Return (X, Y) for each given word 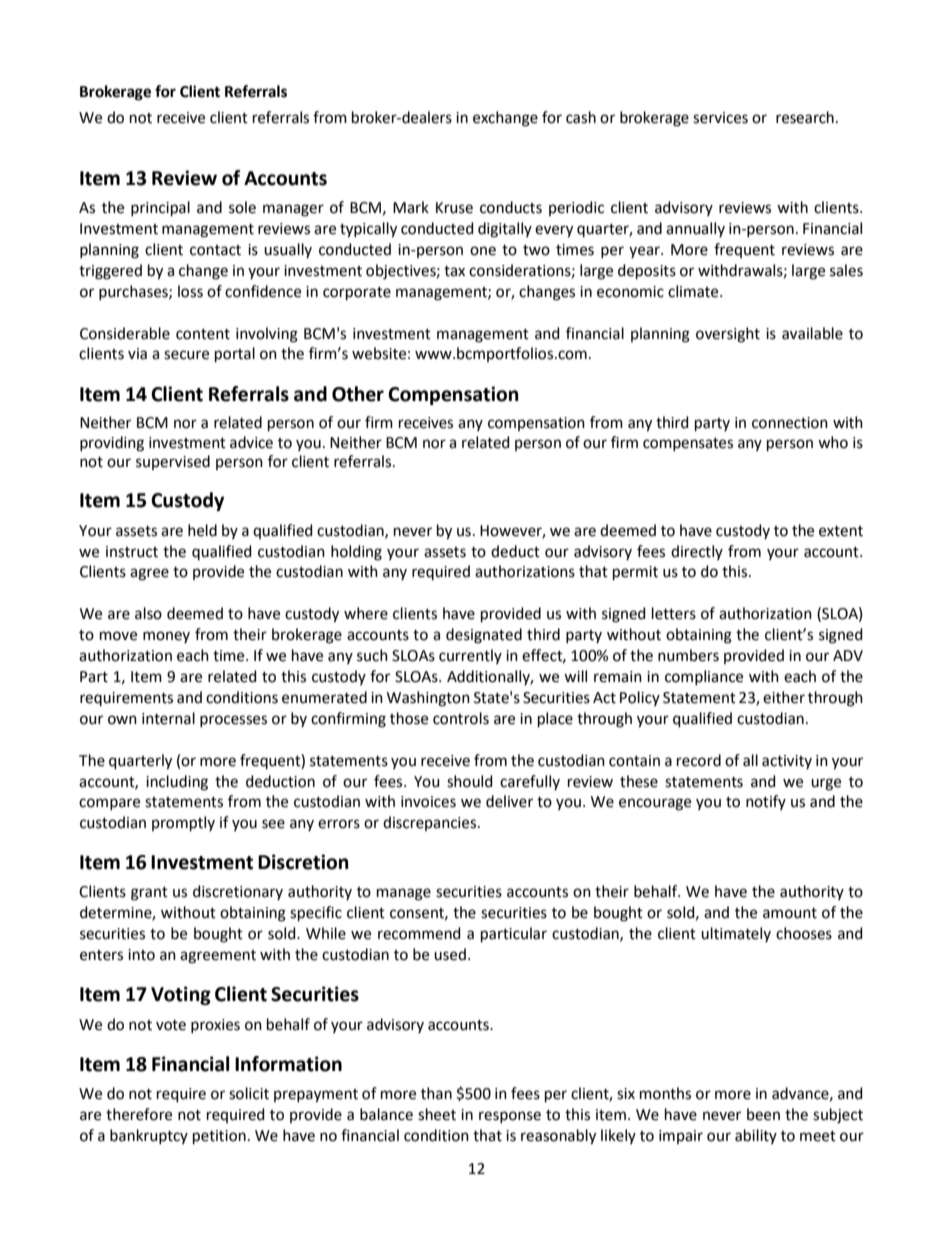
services (720, 118)
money (166, 637)
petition (219, 1137)
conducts (511, 207)
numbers (688, 655)
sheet (437, 1114)
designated (484, 636)
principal (160, 208)
